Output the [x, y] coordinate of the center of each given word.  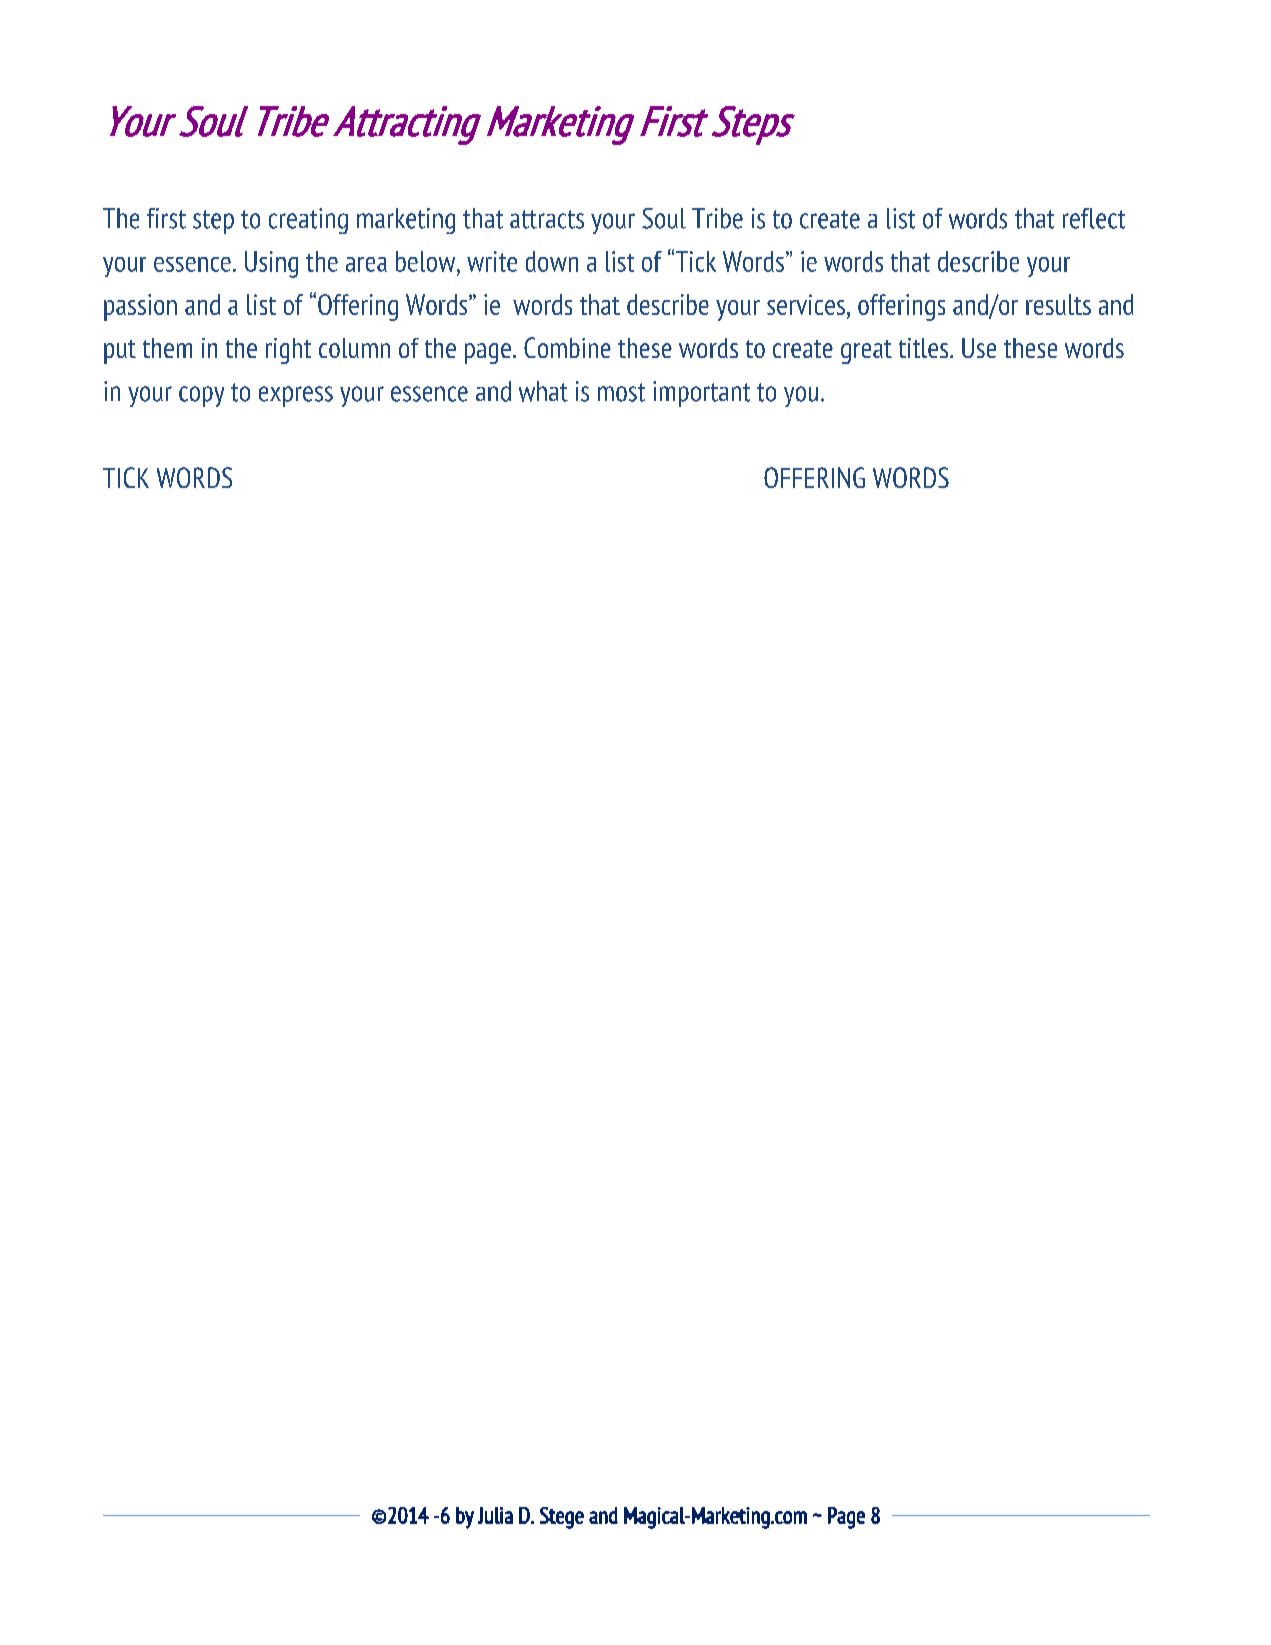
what [543, 391]
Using [271, 264]
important [701, 394]
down [552, 261]
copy [201, 396]
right [288, 351]
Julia [495, 1515]
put [120, 352]
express [296, 396]
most [621, 392]
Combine [567, 347]
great [866, 352]
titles [925, 348]
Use [979, 348]
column [354, 348]
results [1058, 304]
